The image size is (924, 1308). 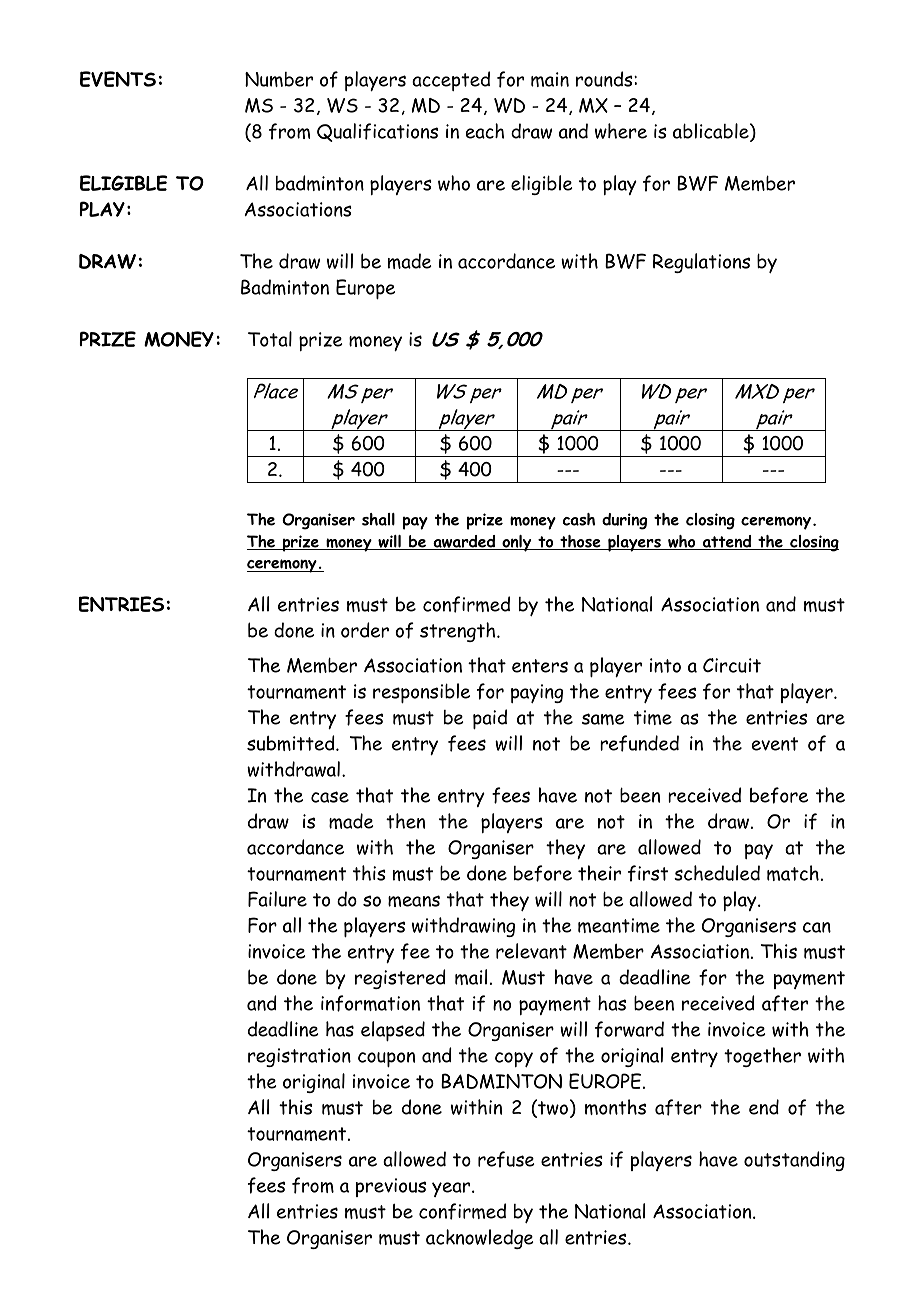 I want to click on attend, so click(x=727, y=542).
